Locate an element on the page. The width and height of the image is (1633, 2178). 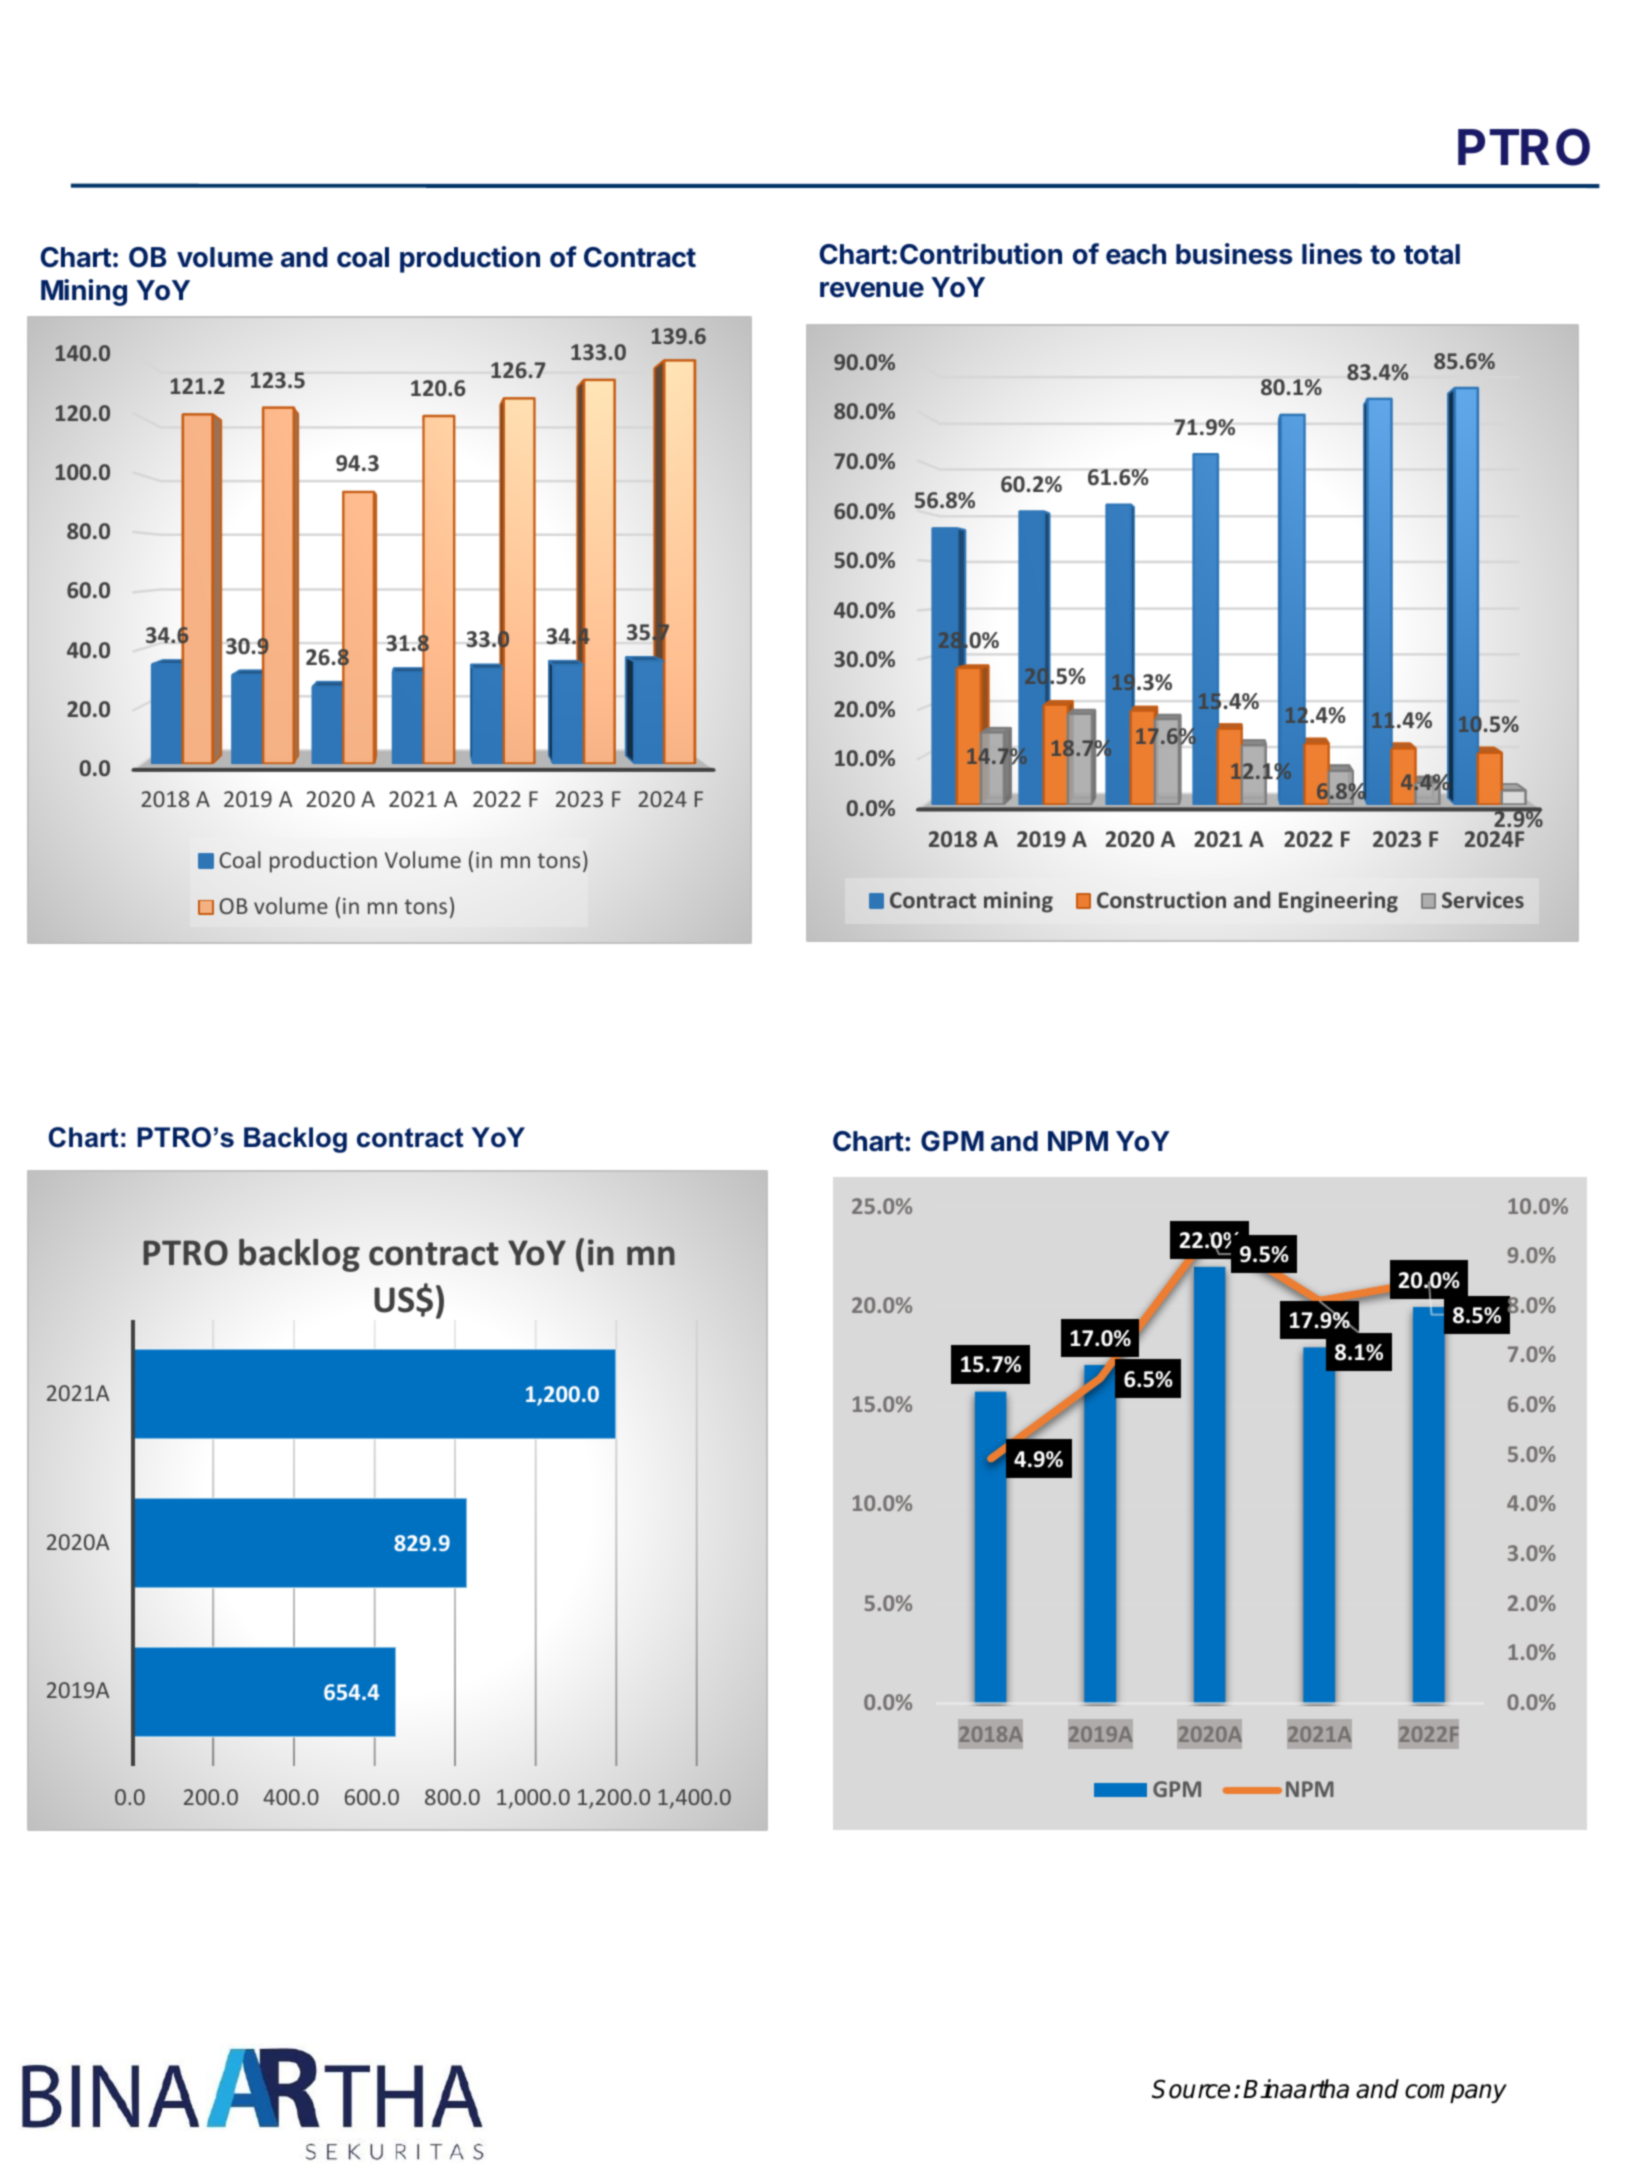
Source is located at coordinates (1191, 2089).
